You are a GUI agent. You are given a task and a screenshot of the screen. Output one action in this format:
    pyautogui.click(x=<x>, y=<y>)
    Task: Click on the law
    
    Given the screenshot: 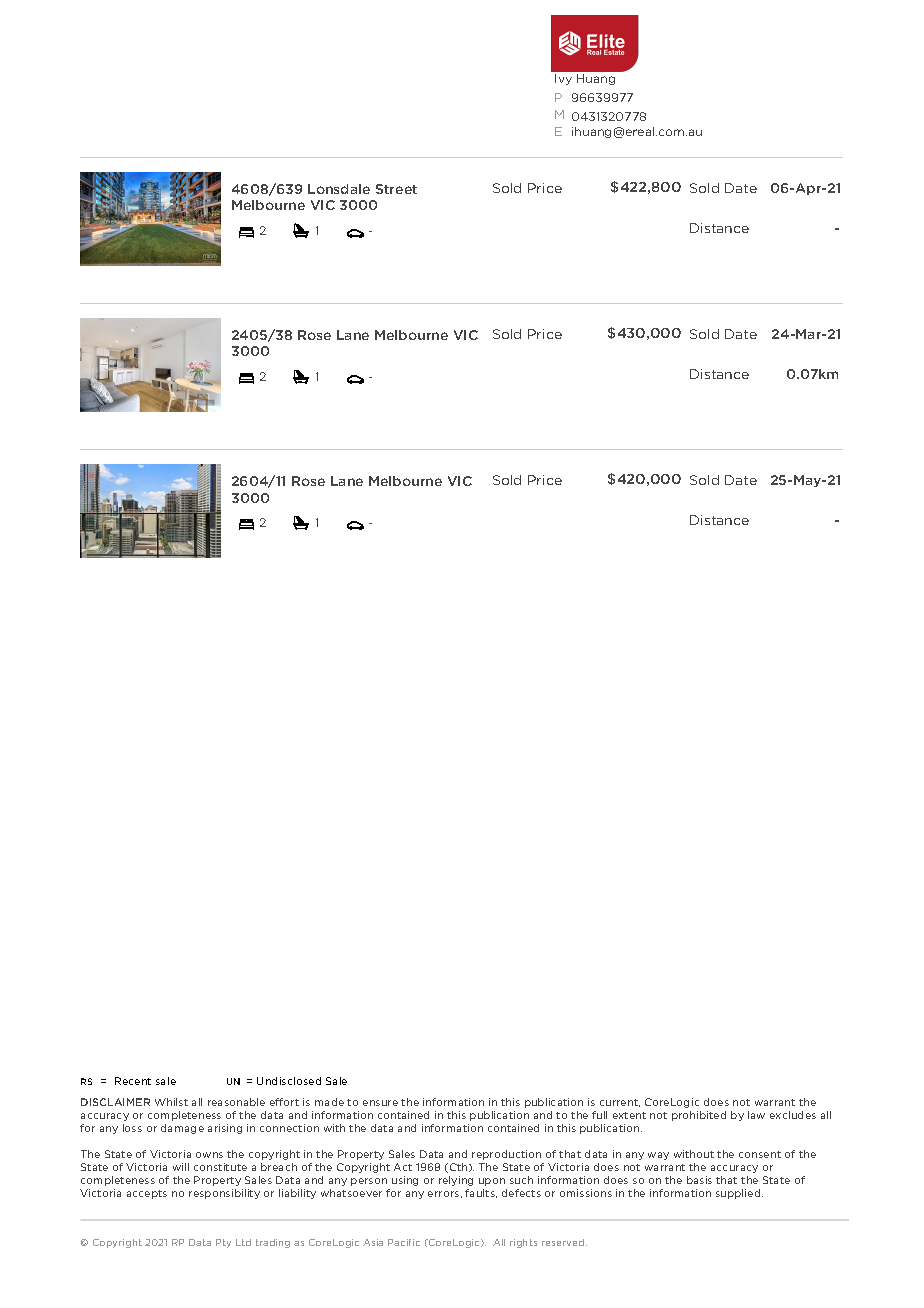 What is the action you would take?
    pyautogui.click(x=756, y=1115)
